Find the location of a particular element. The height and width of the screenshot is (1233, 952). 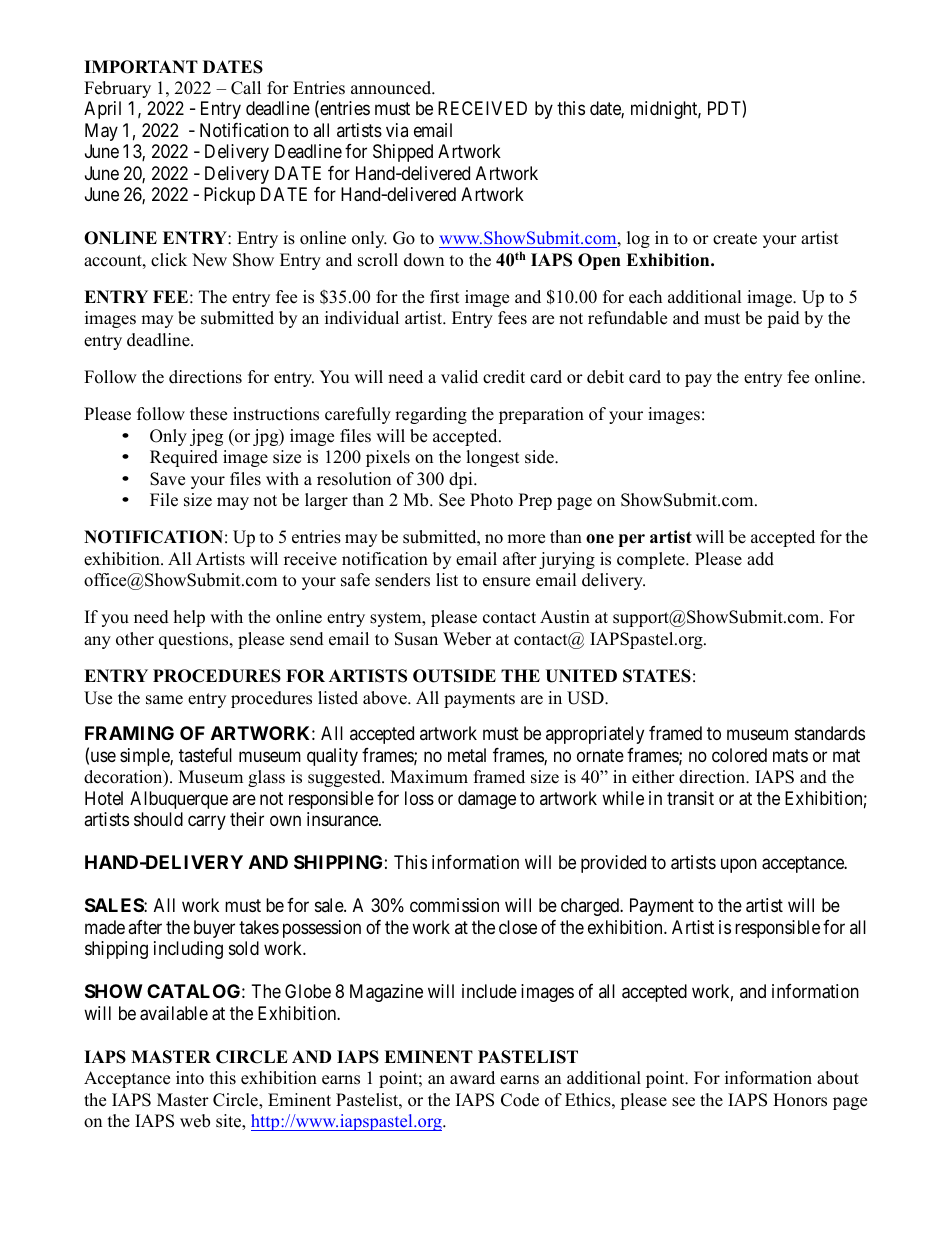

Call is located at coordinates (246, 88).
